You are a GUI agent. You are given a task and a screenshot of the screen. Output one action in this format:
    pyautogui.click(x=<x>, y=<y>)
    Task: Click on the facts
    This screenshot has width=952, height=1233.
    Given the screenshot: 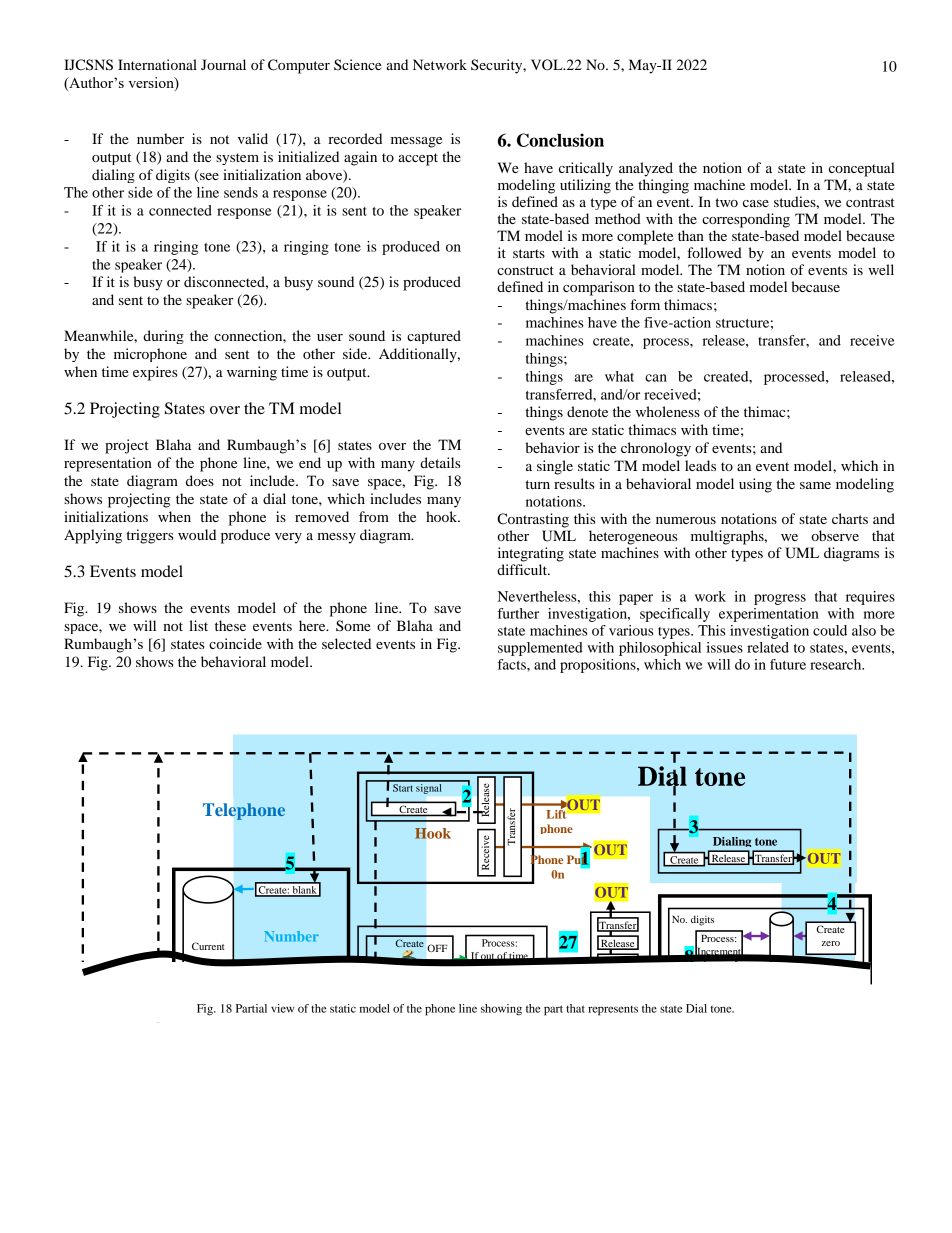 What is the action you would take?
    pyautogui.click(x=513, y=664)
